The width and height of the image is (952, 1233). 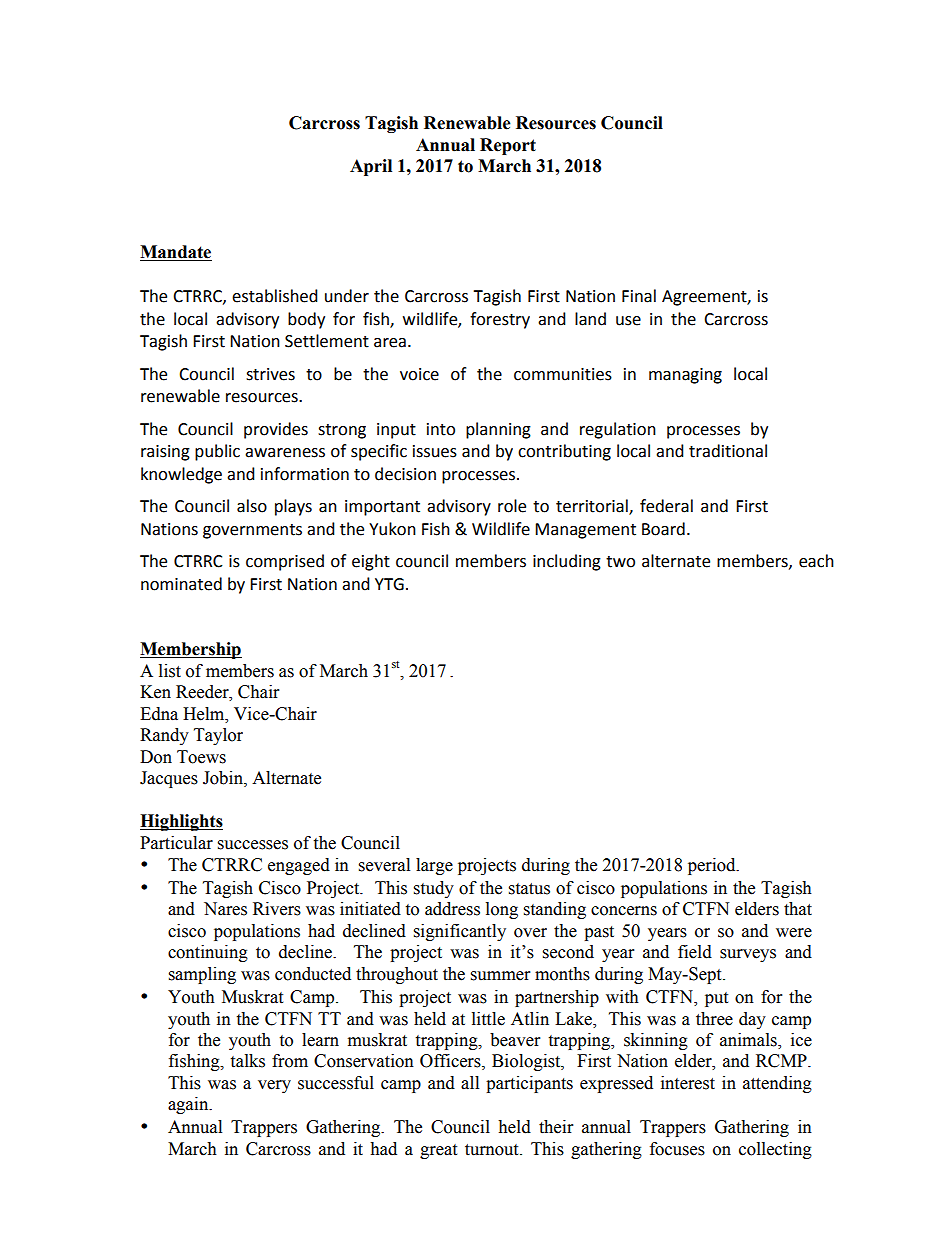 What do you see at coordinates (685, 376) in the image?
I see `managing` at bounding box center [685, 376].
